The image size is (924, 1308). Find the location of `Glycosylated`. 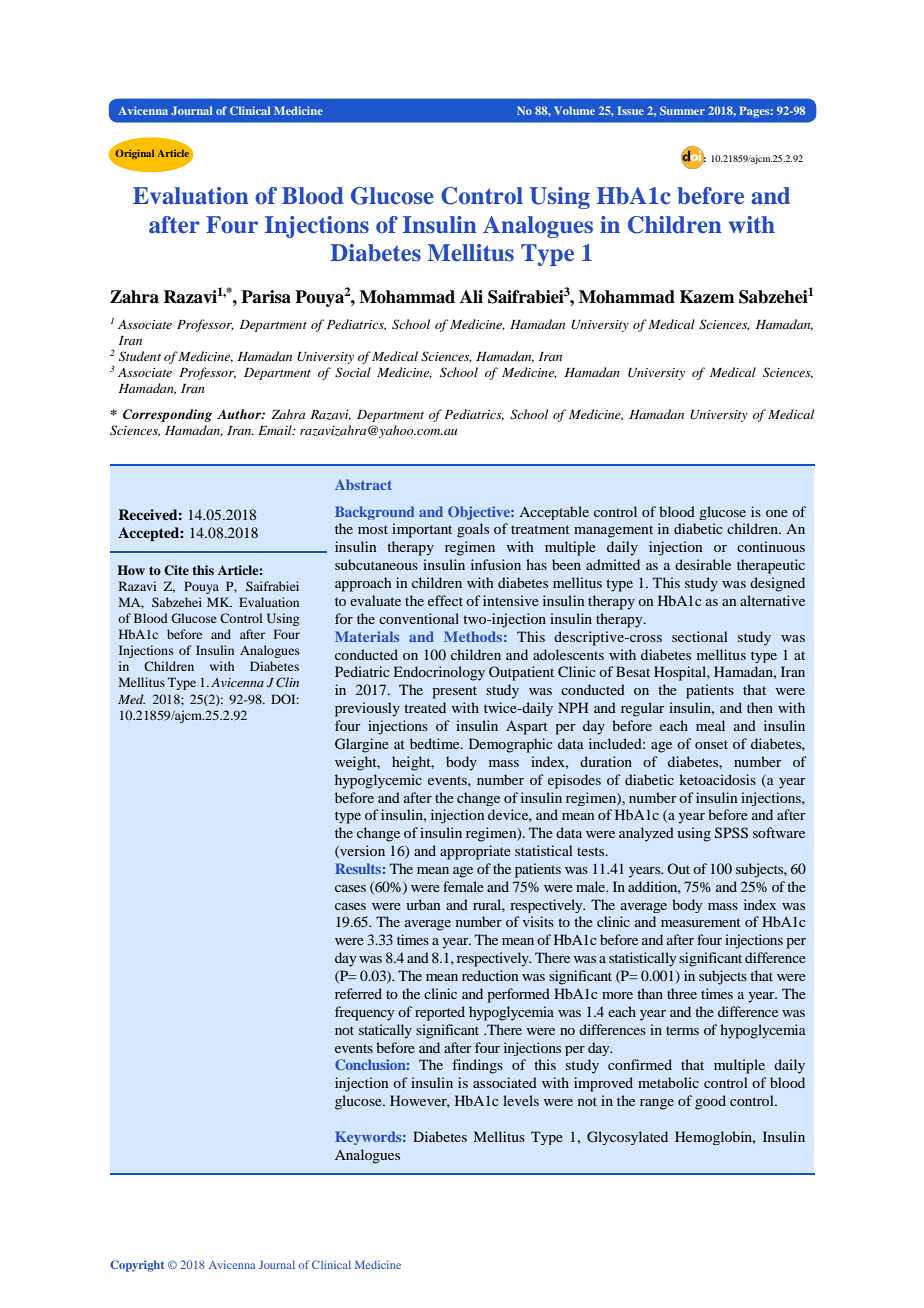

Glycosylated is located at coordinates (627, 1138).
